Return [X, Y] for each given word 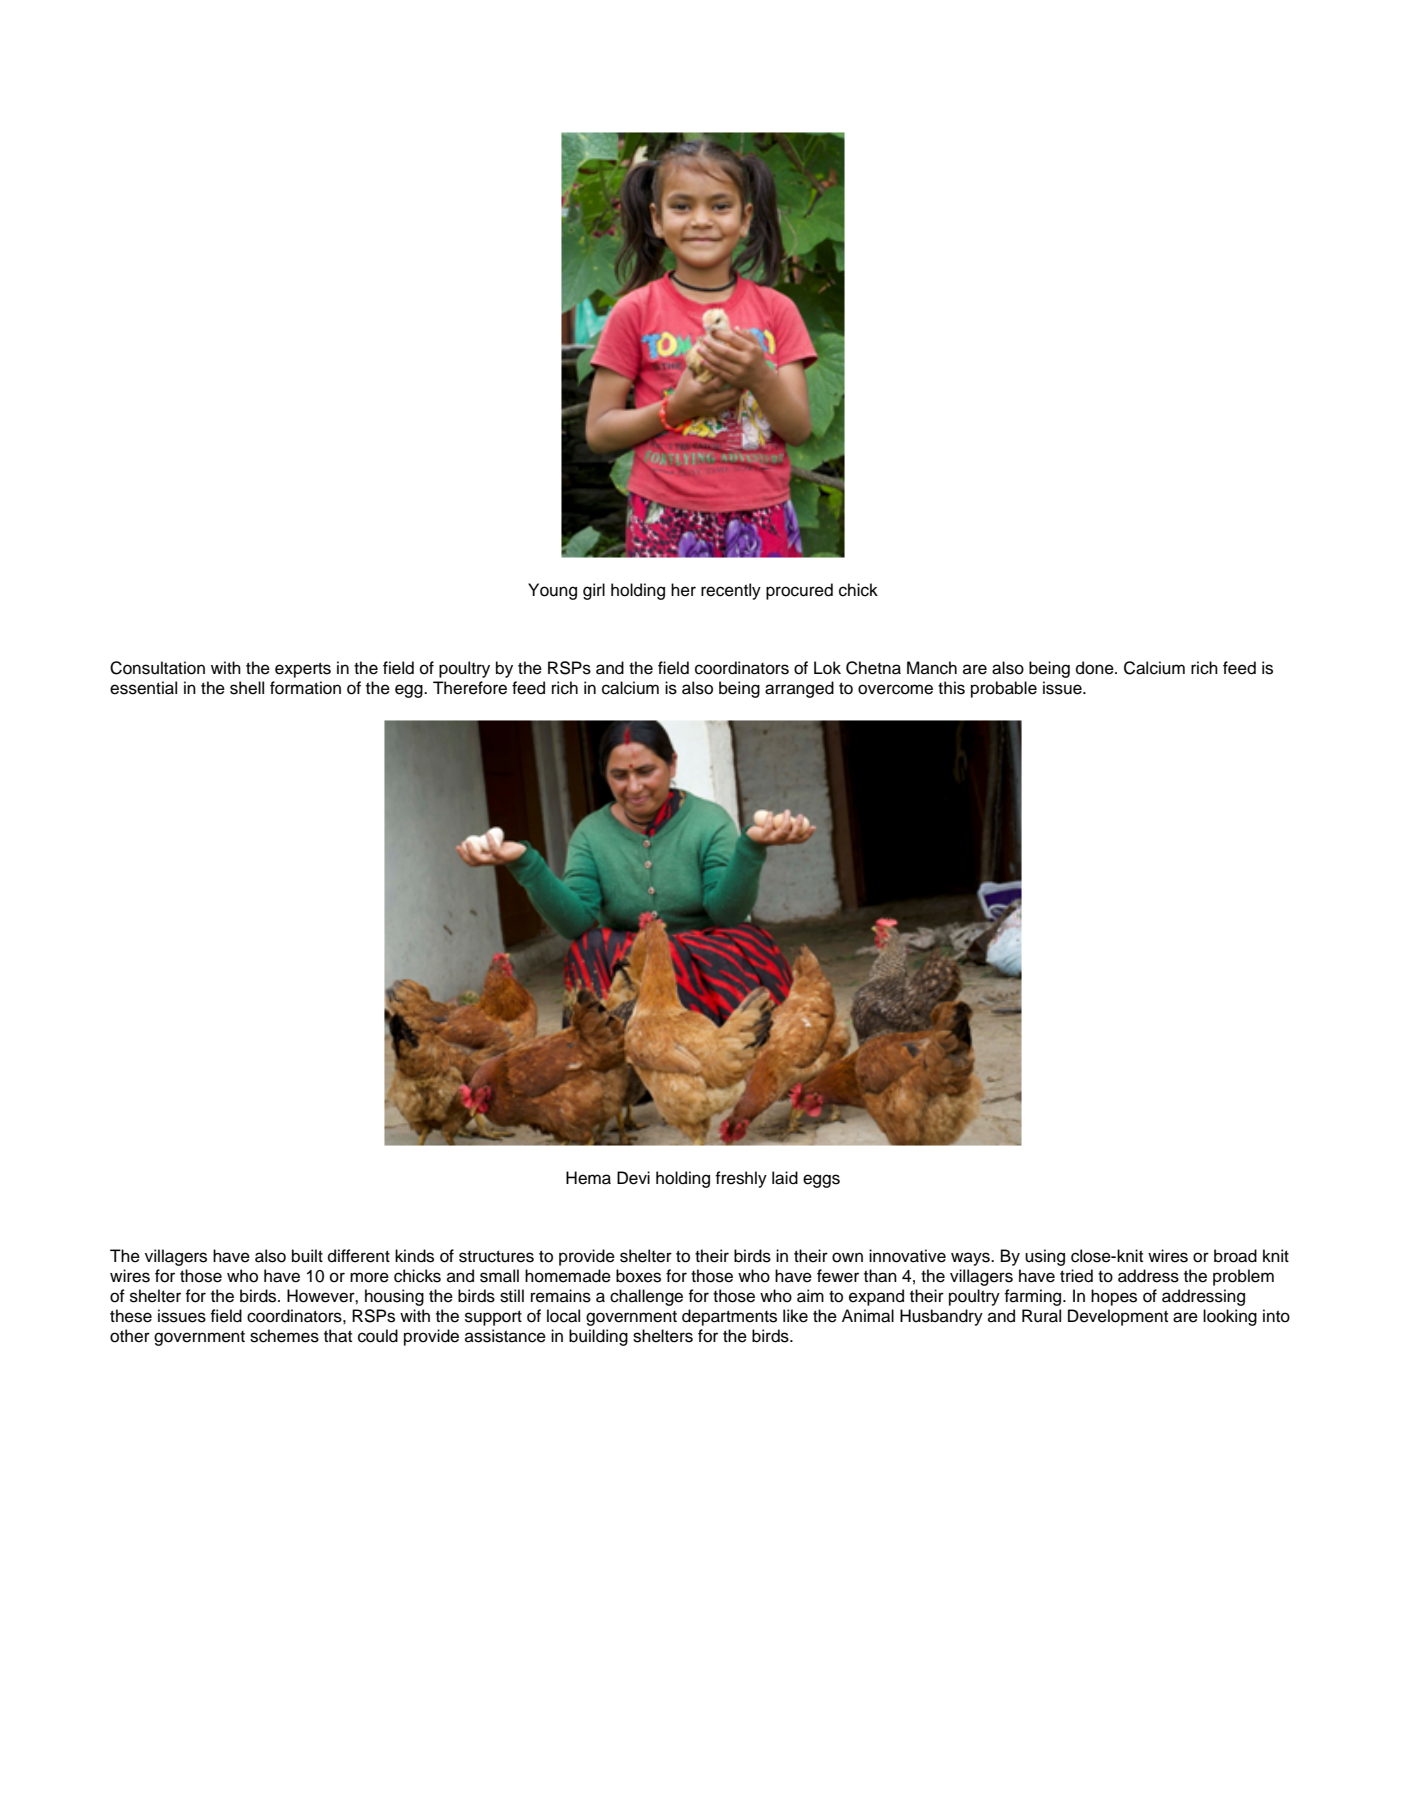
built [307, 1256]
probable [1004, 689]
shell [247, 688]
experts [303, 670]
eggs [821, 1181]
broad [1235, 1256]
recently [731, 591]
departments [729, 1317]
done [1096, 668]
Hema [588, 1178]
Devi [633, 1178]
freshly [741, 1179]
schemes [284, 1336]
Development [1118, 1317]
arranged [799, 689]
